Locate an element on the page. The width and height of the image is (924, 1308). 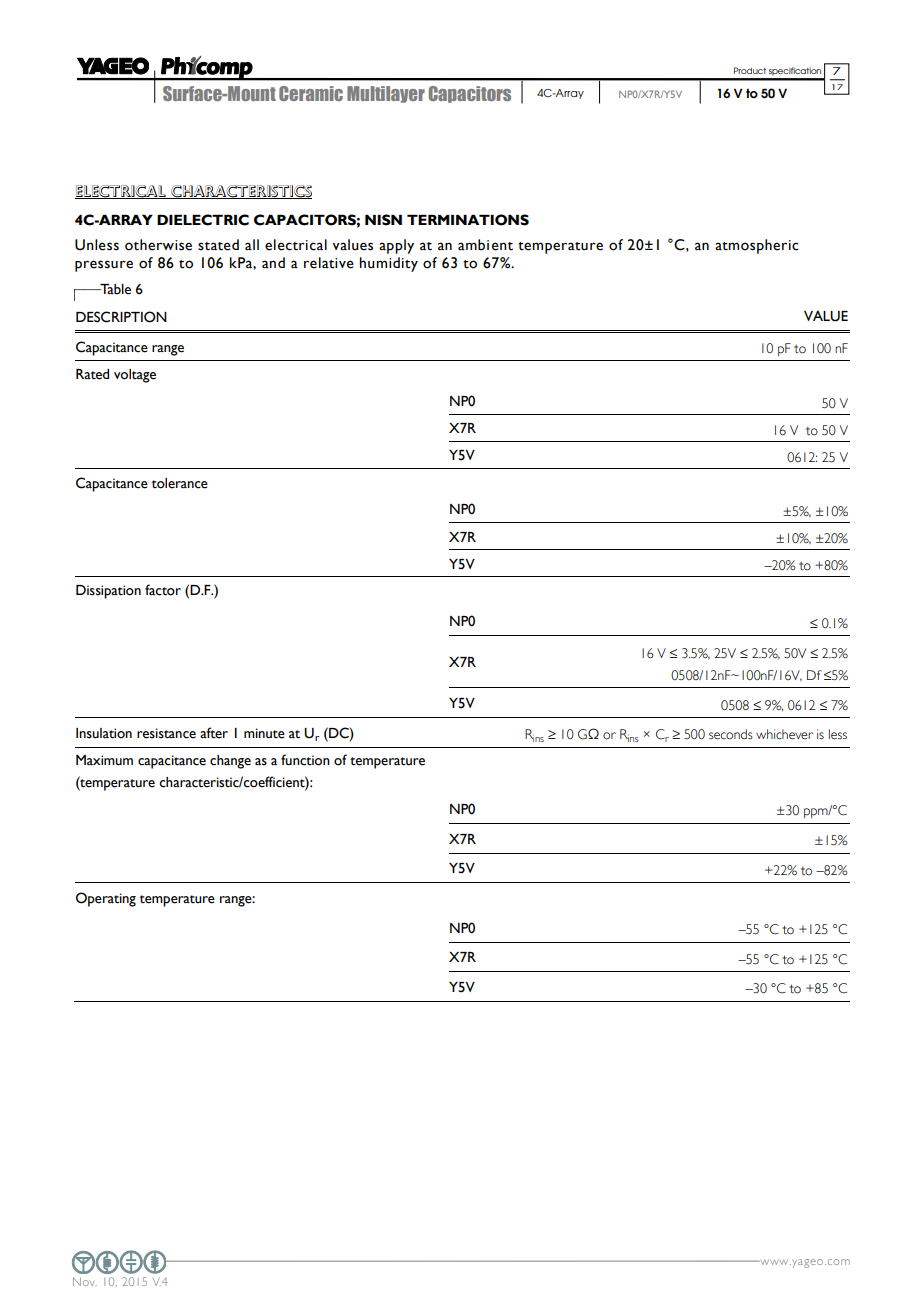
humidity is located at coordinates (389, 264).
